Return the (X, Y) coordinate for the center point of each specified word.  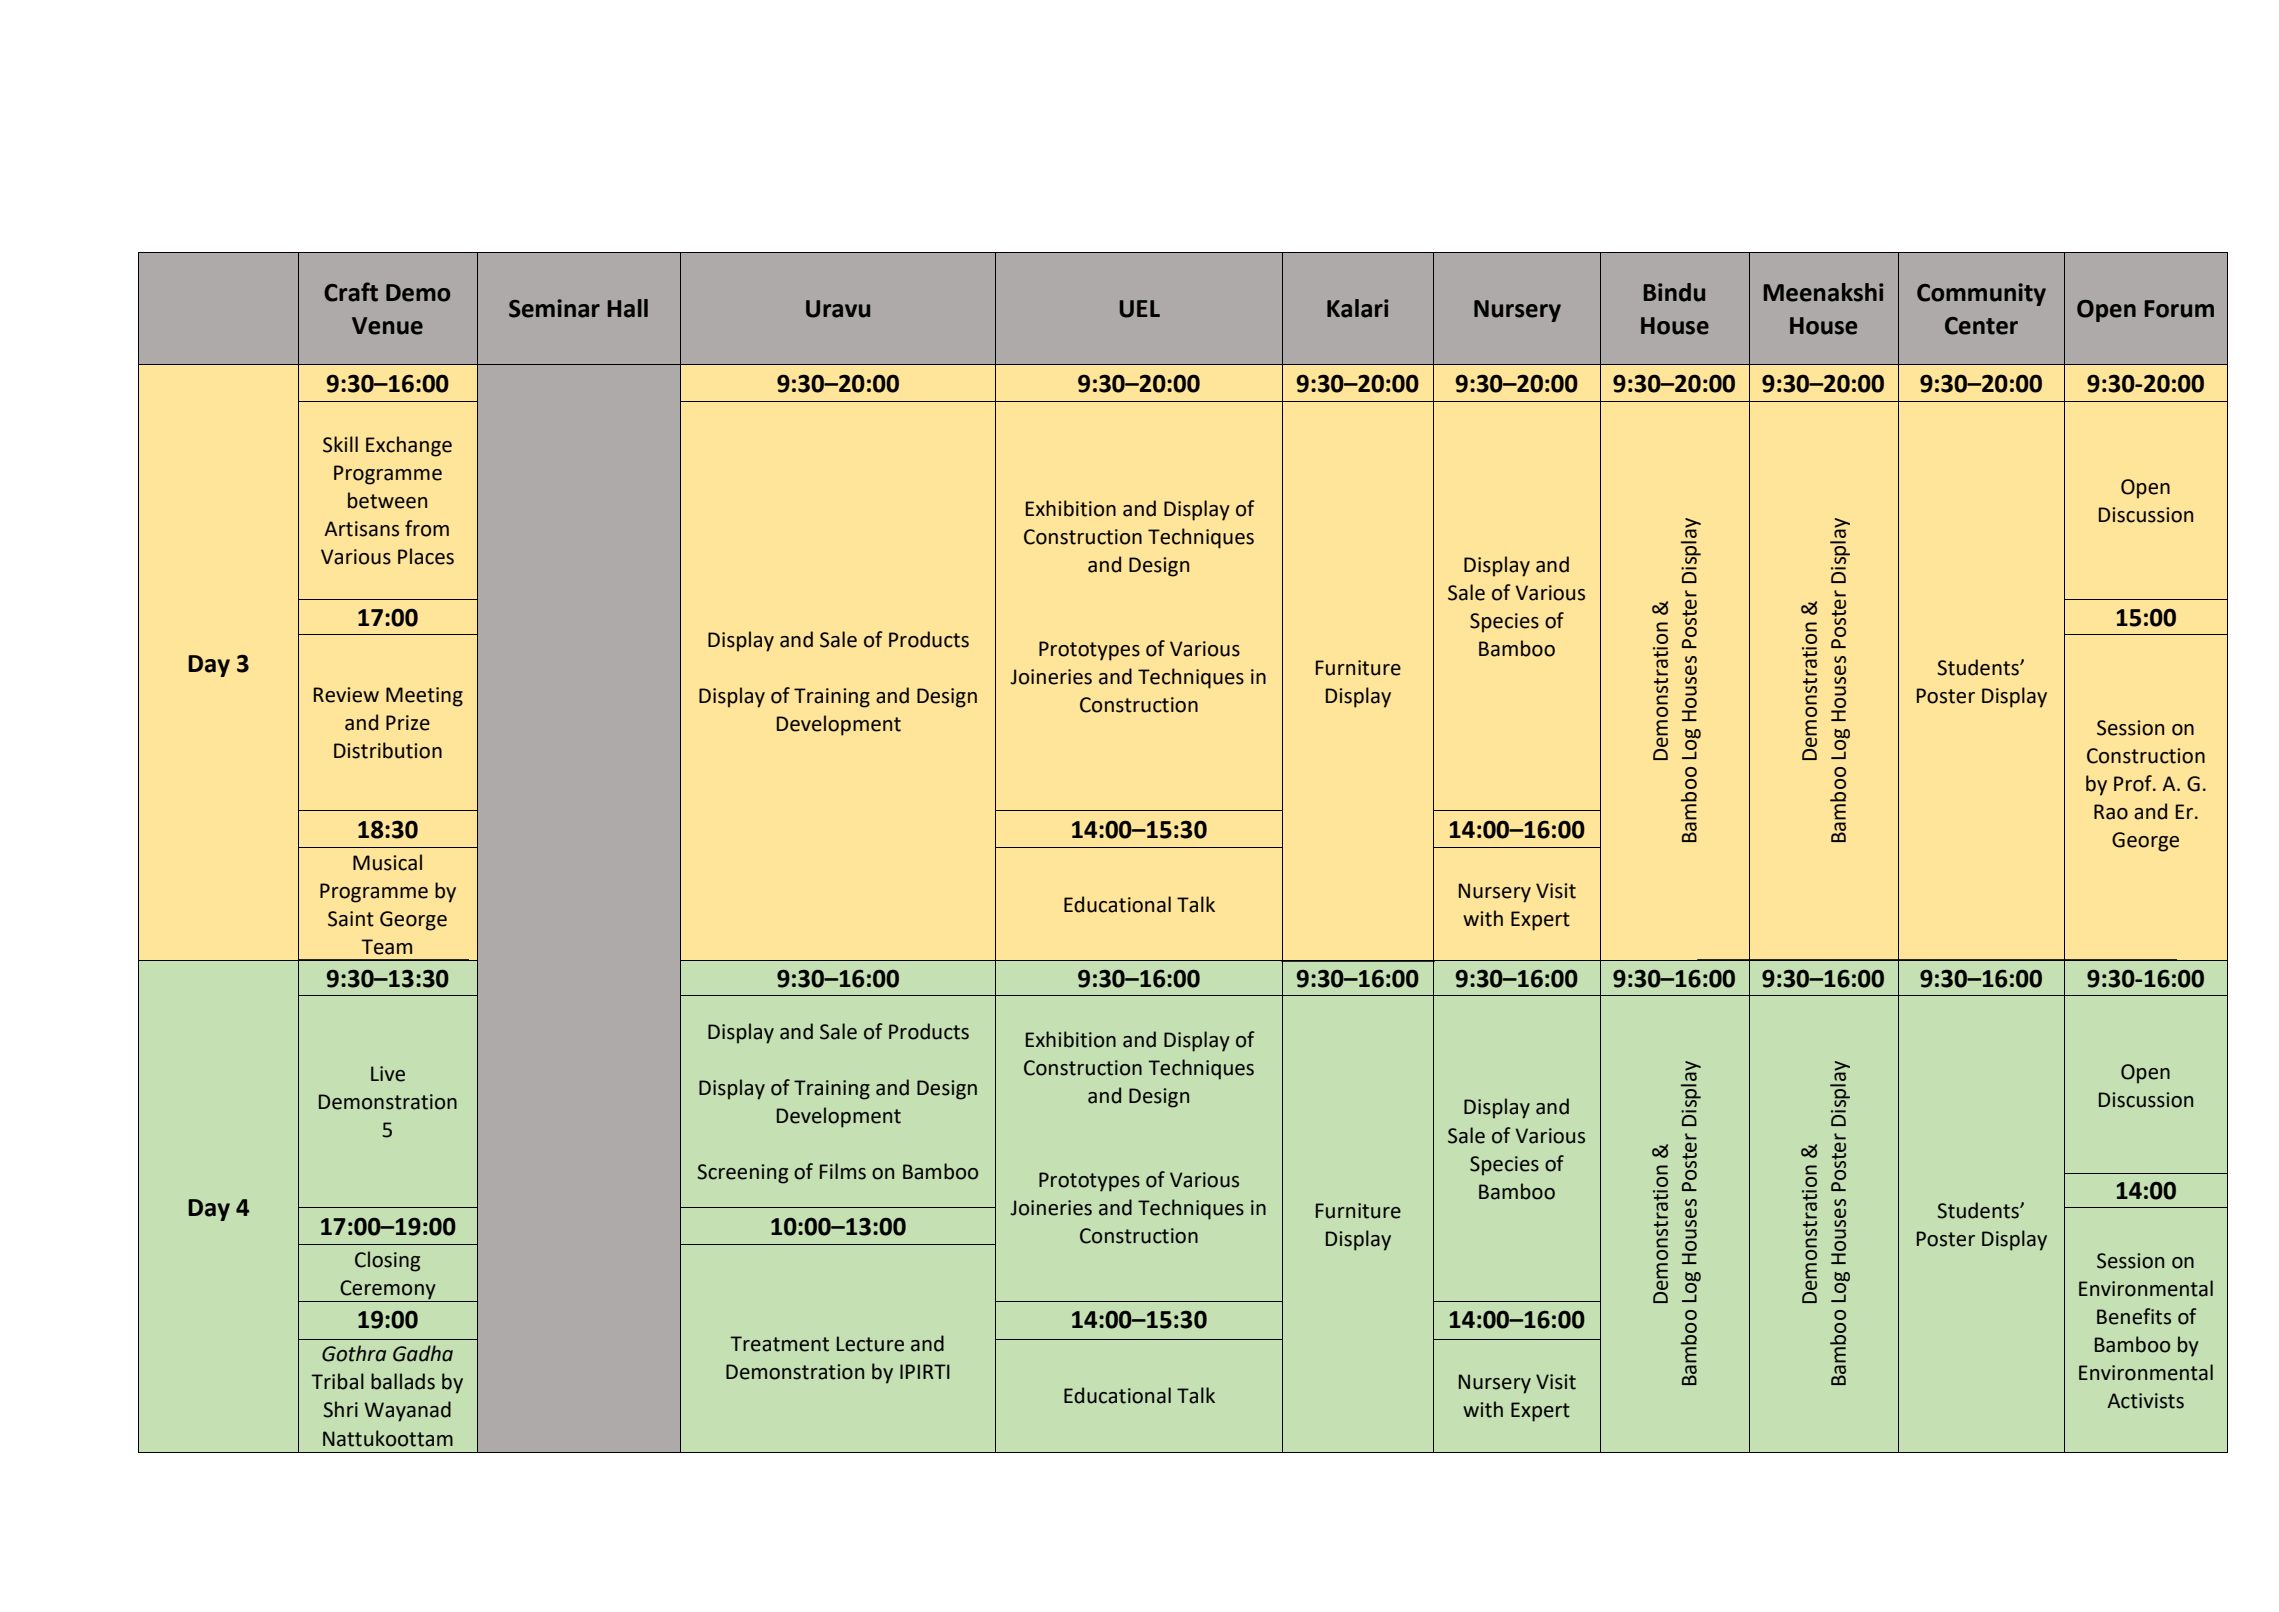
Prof (2134, 783)
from (427, 528)
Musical (387, 862)
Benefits (2134, 1316)
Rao (2111, 812)
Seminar (554, 308)
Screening (742, 1174)
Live (388, 1074)
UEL (1140, 309)
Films (843, 1171)
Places (426, 556)
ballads (403, 1381)
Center (1981, 326)
